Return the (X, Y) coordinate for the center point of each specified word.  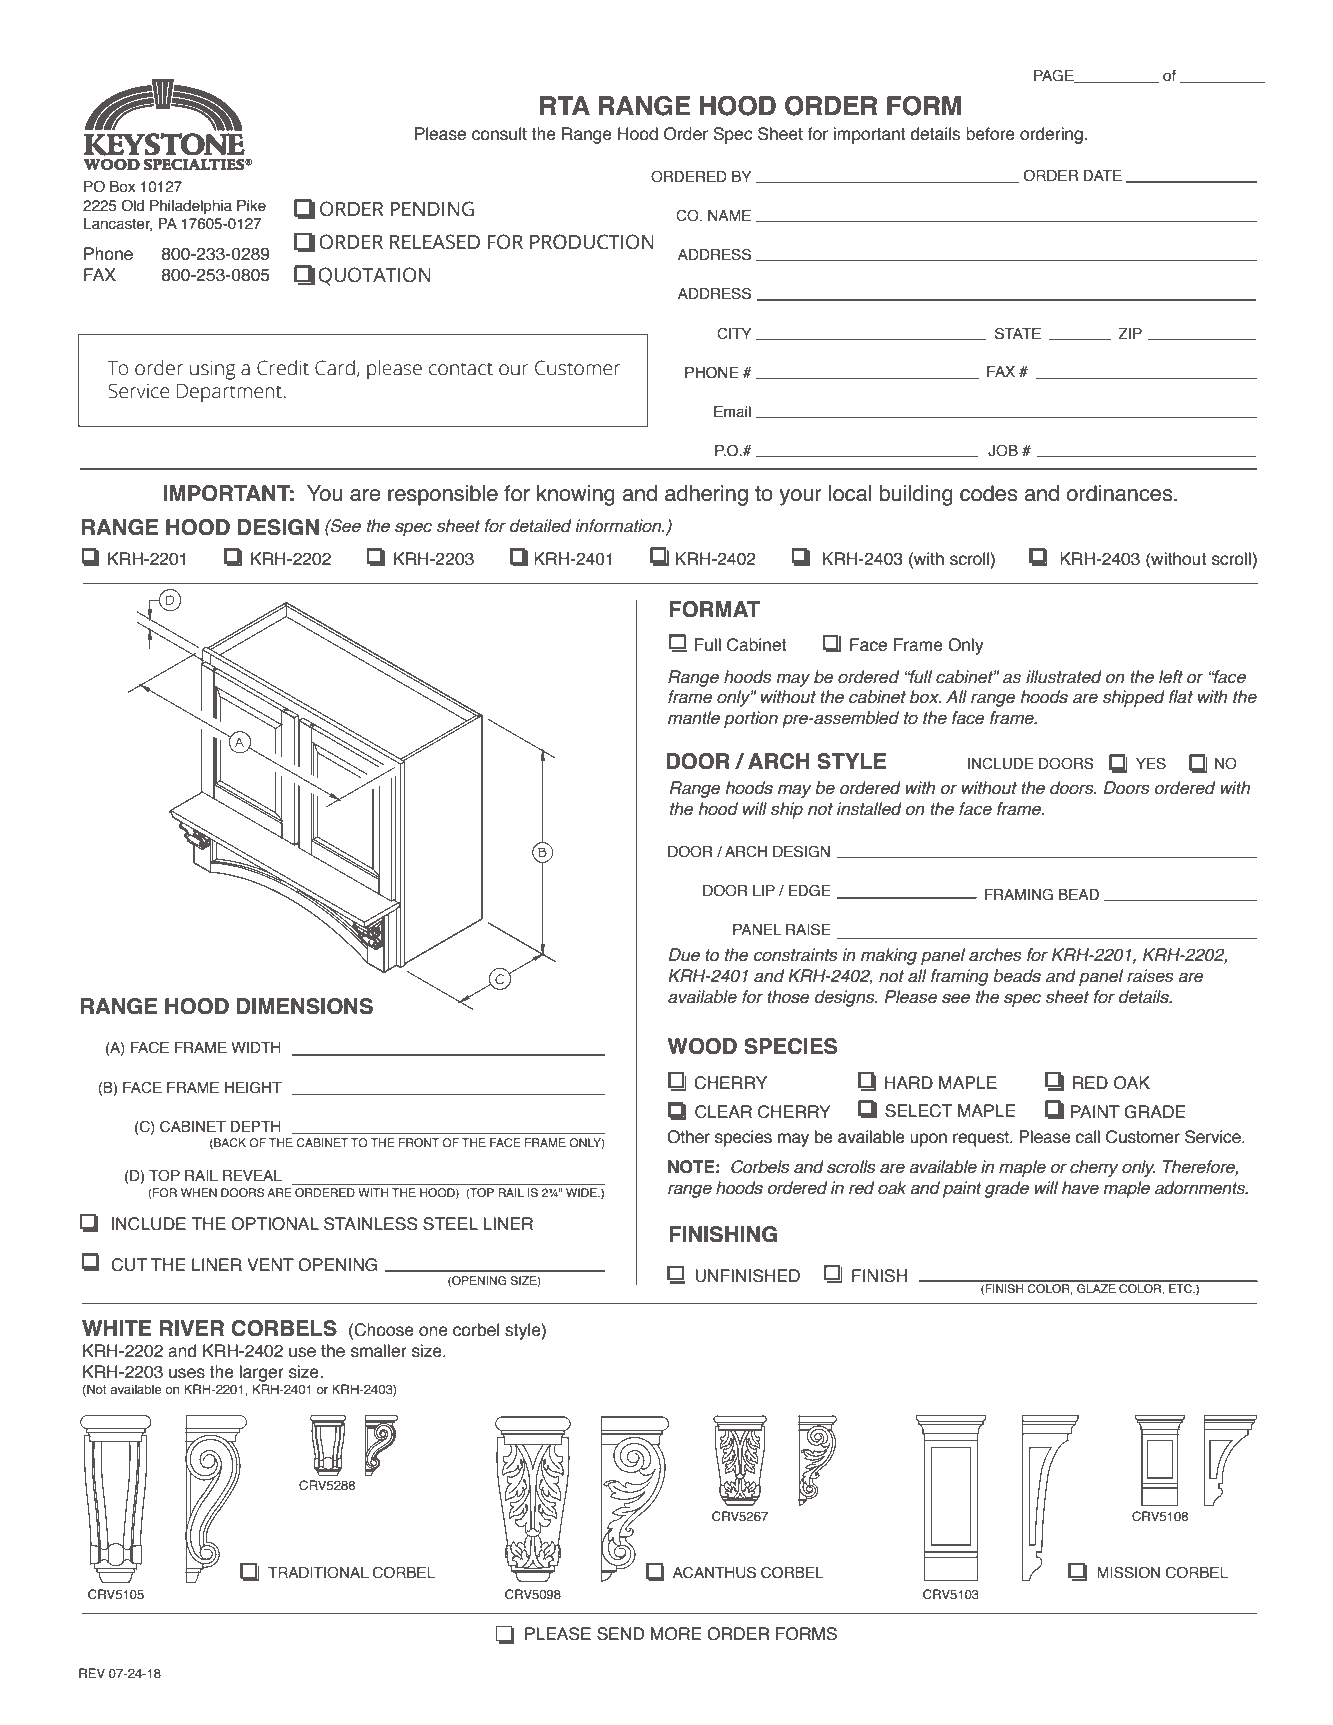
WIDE (582, 1192)
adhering (706, 495)
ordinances (1121, 493)
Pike (251, 206)
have (1080, 1188)
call (1087, 1137)
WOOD (702, 1046)
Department (229, 393)
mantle (694, 718)
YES (1151, 764)
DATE (1102, 175)
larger (261, 1373)
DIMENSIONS (305, 1006)
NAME (729, 215)
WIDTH (256, 1047)
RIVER (191, 1328)
